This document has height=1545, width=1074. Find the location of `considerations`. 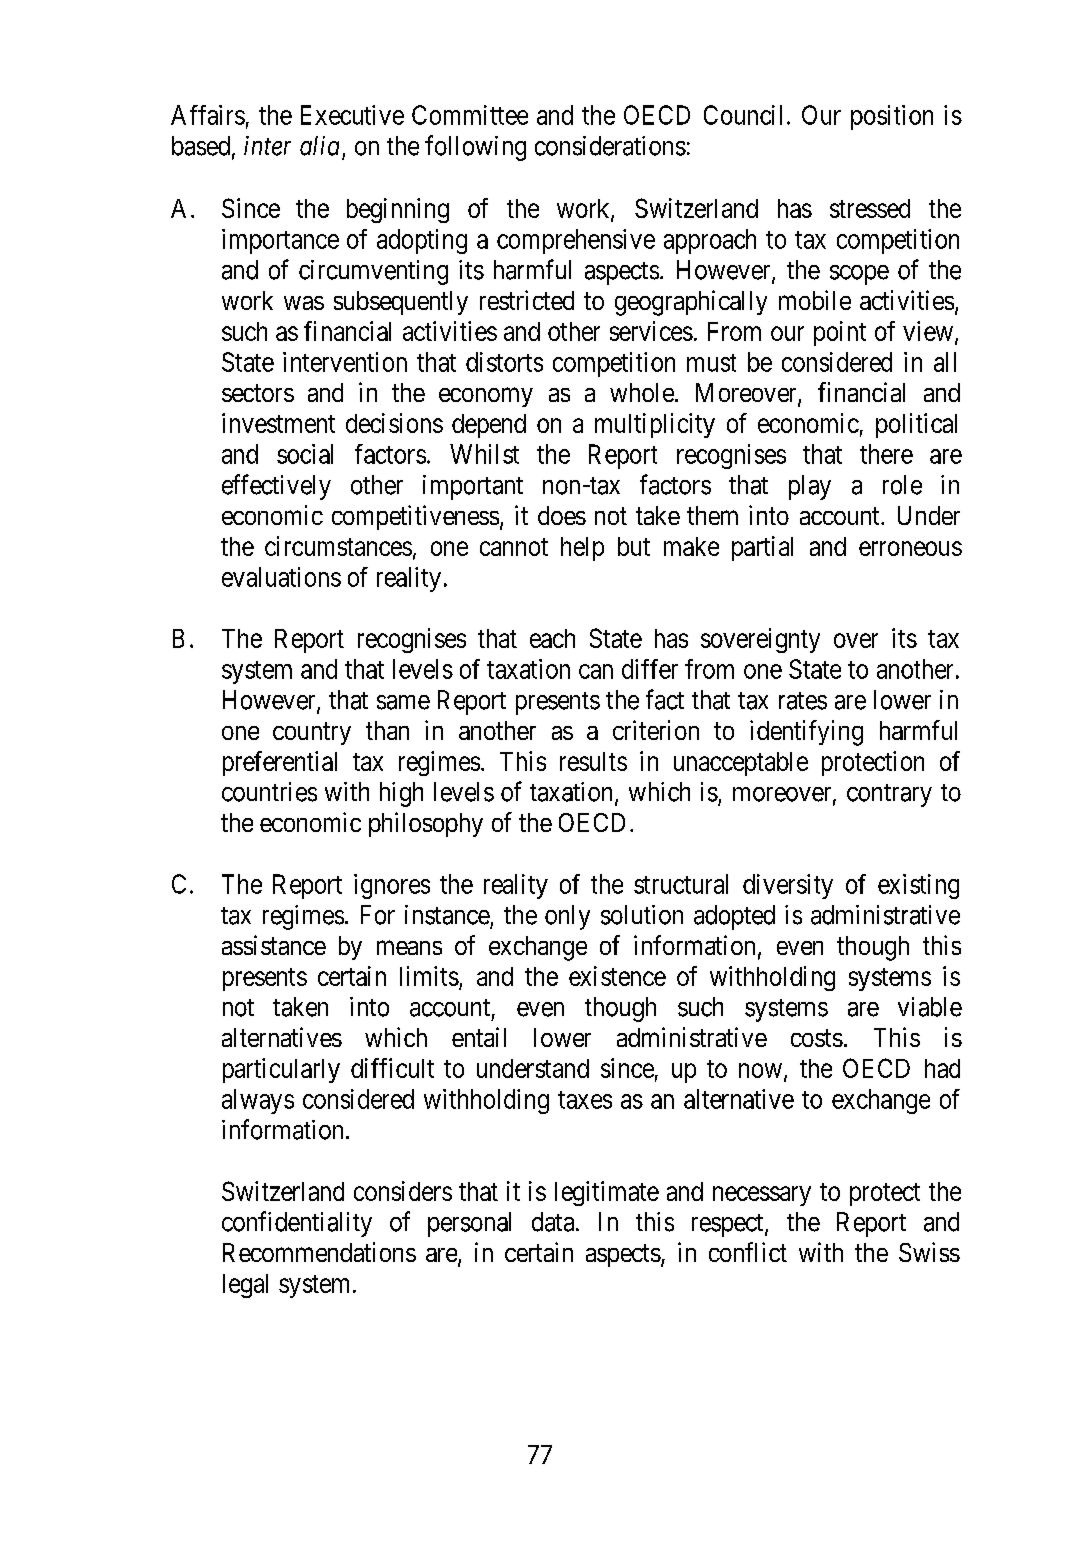

considerations is located at coordinates (610, 146).
